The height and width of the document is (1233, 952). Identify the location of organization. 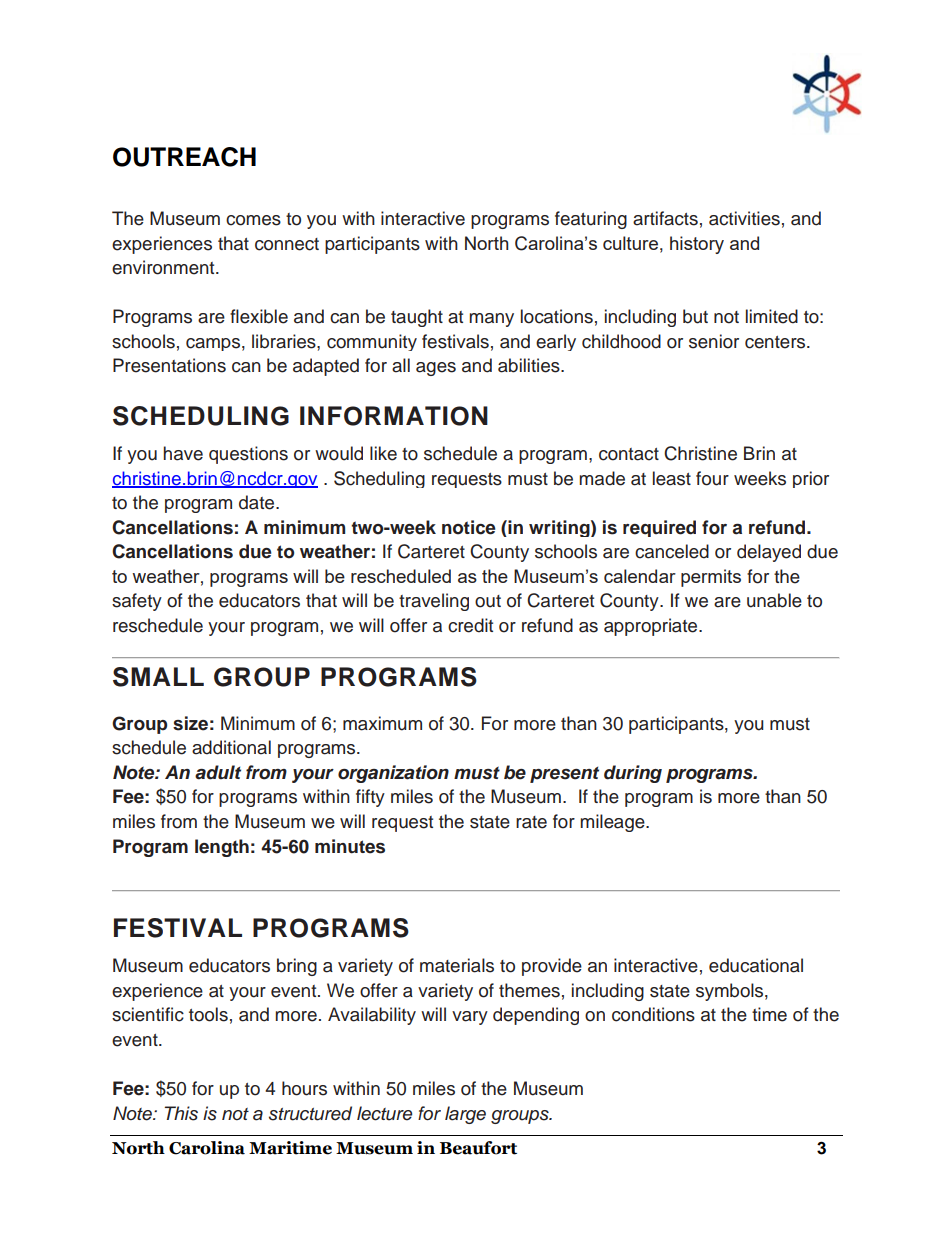
(393, 774).
